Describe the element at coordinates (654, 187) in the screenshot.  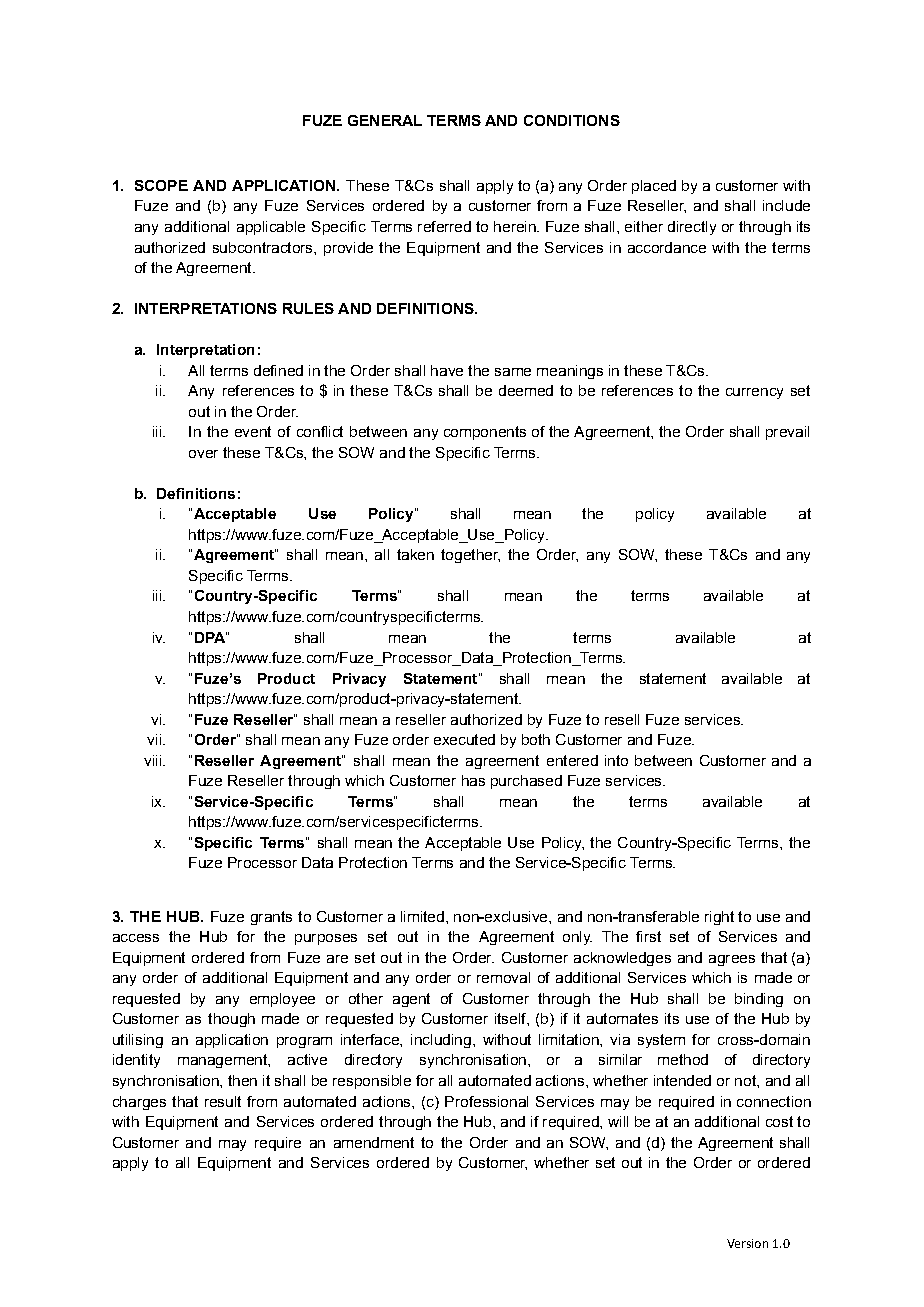
I see `placed` at that location.
